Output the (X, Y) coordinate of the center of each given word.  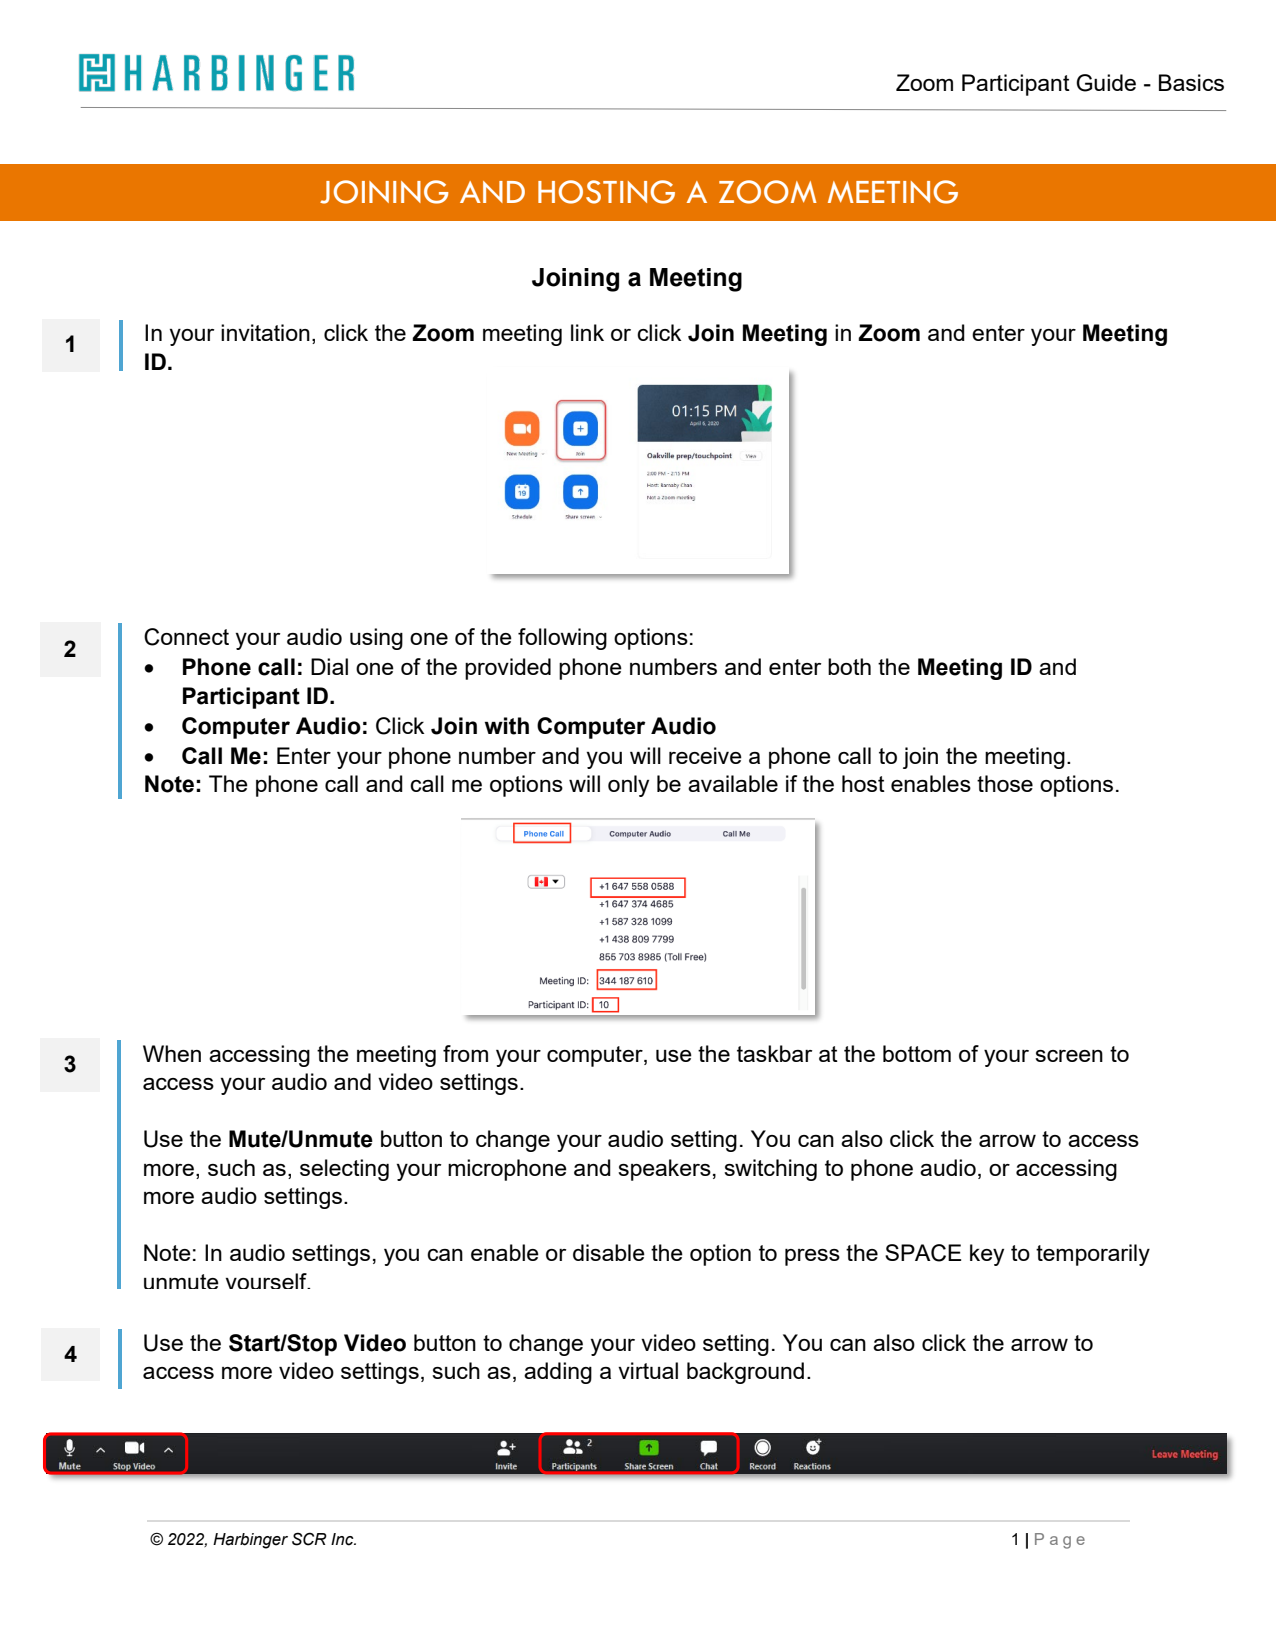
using (376, 639)
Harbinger (250, 1541)
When (172, 1053)
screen (1069, 1056)
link (587, 332)
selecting (344, 1170)
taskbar (774, 1053)
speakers (664, 1170)
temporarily (1093, 1255)
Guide (1106, 83)
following (562, 639)
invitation (265, 332)
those (1005, 783)
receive (705, 755)
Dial (329, 666)
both (849, 666)
